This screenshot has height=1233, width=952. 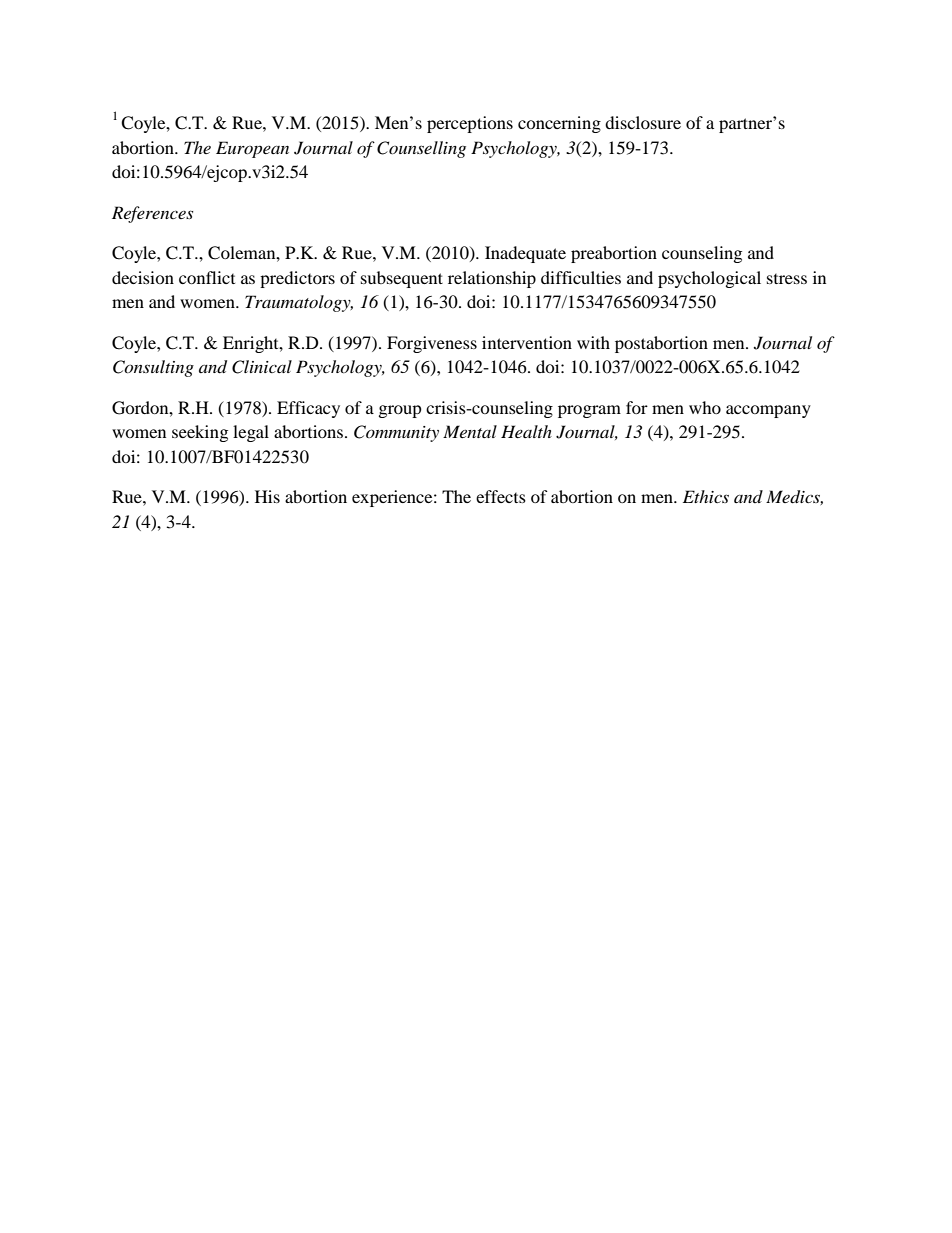 I want to click on perceptions, so click(x=470, y=124).
